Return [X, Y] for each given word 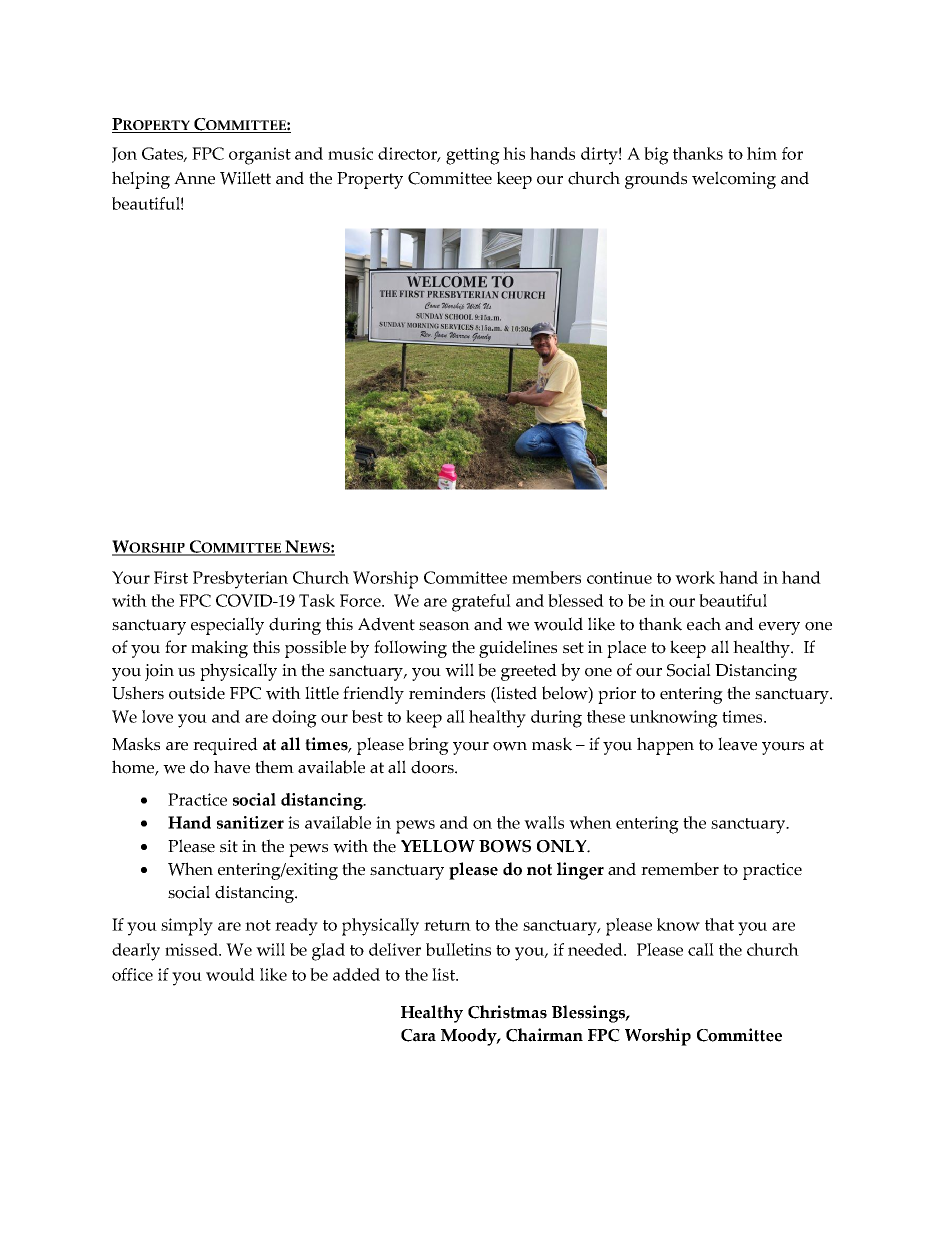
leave [737, 744]
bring [428, 746]
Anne [194, 178]
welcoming [734, 180]
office [132, 974]
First [171, 577]
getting [473, 156]
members [546, 577]
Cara [418, 1035]
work [695, 577]
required [225, 746]
